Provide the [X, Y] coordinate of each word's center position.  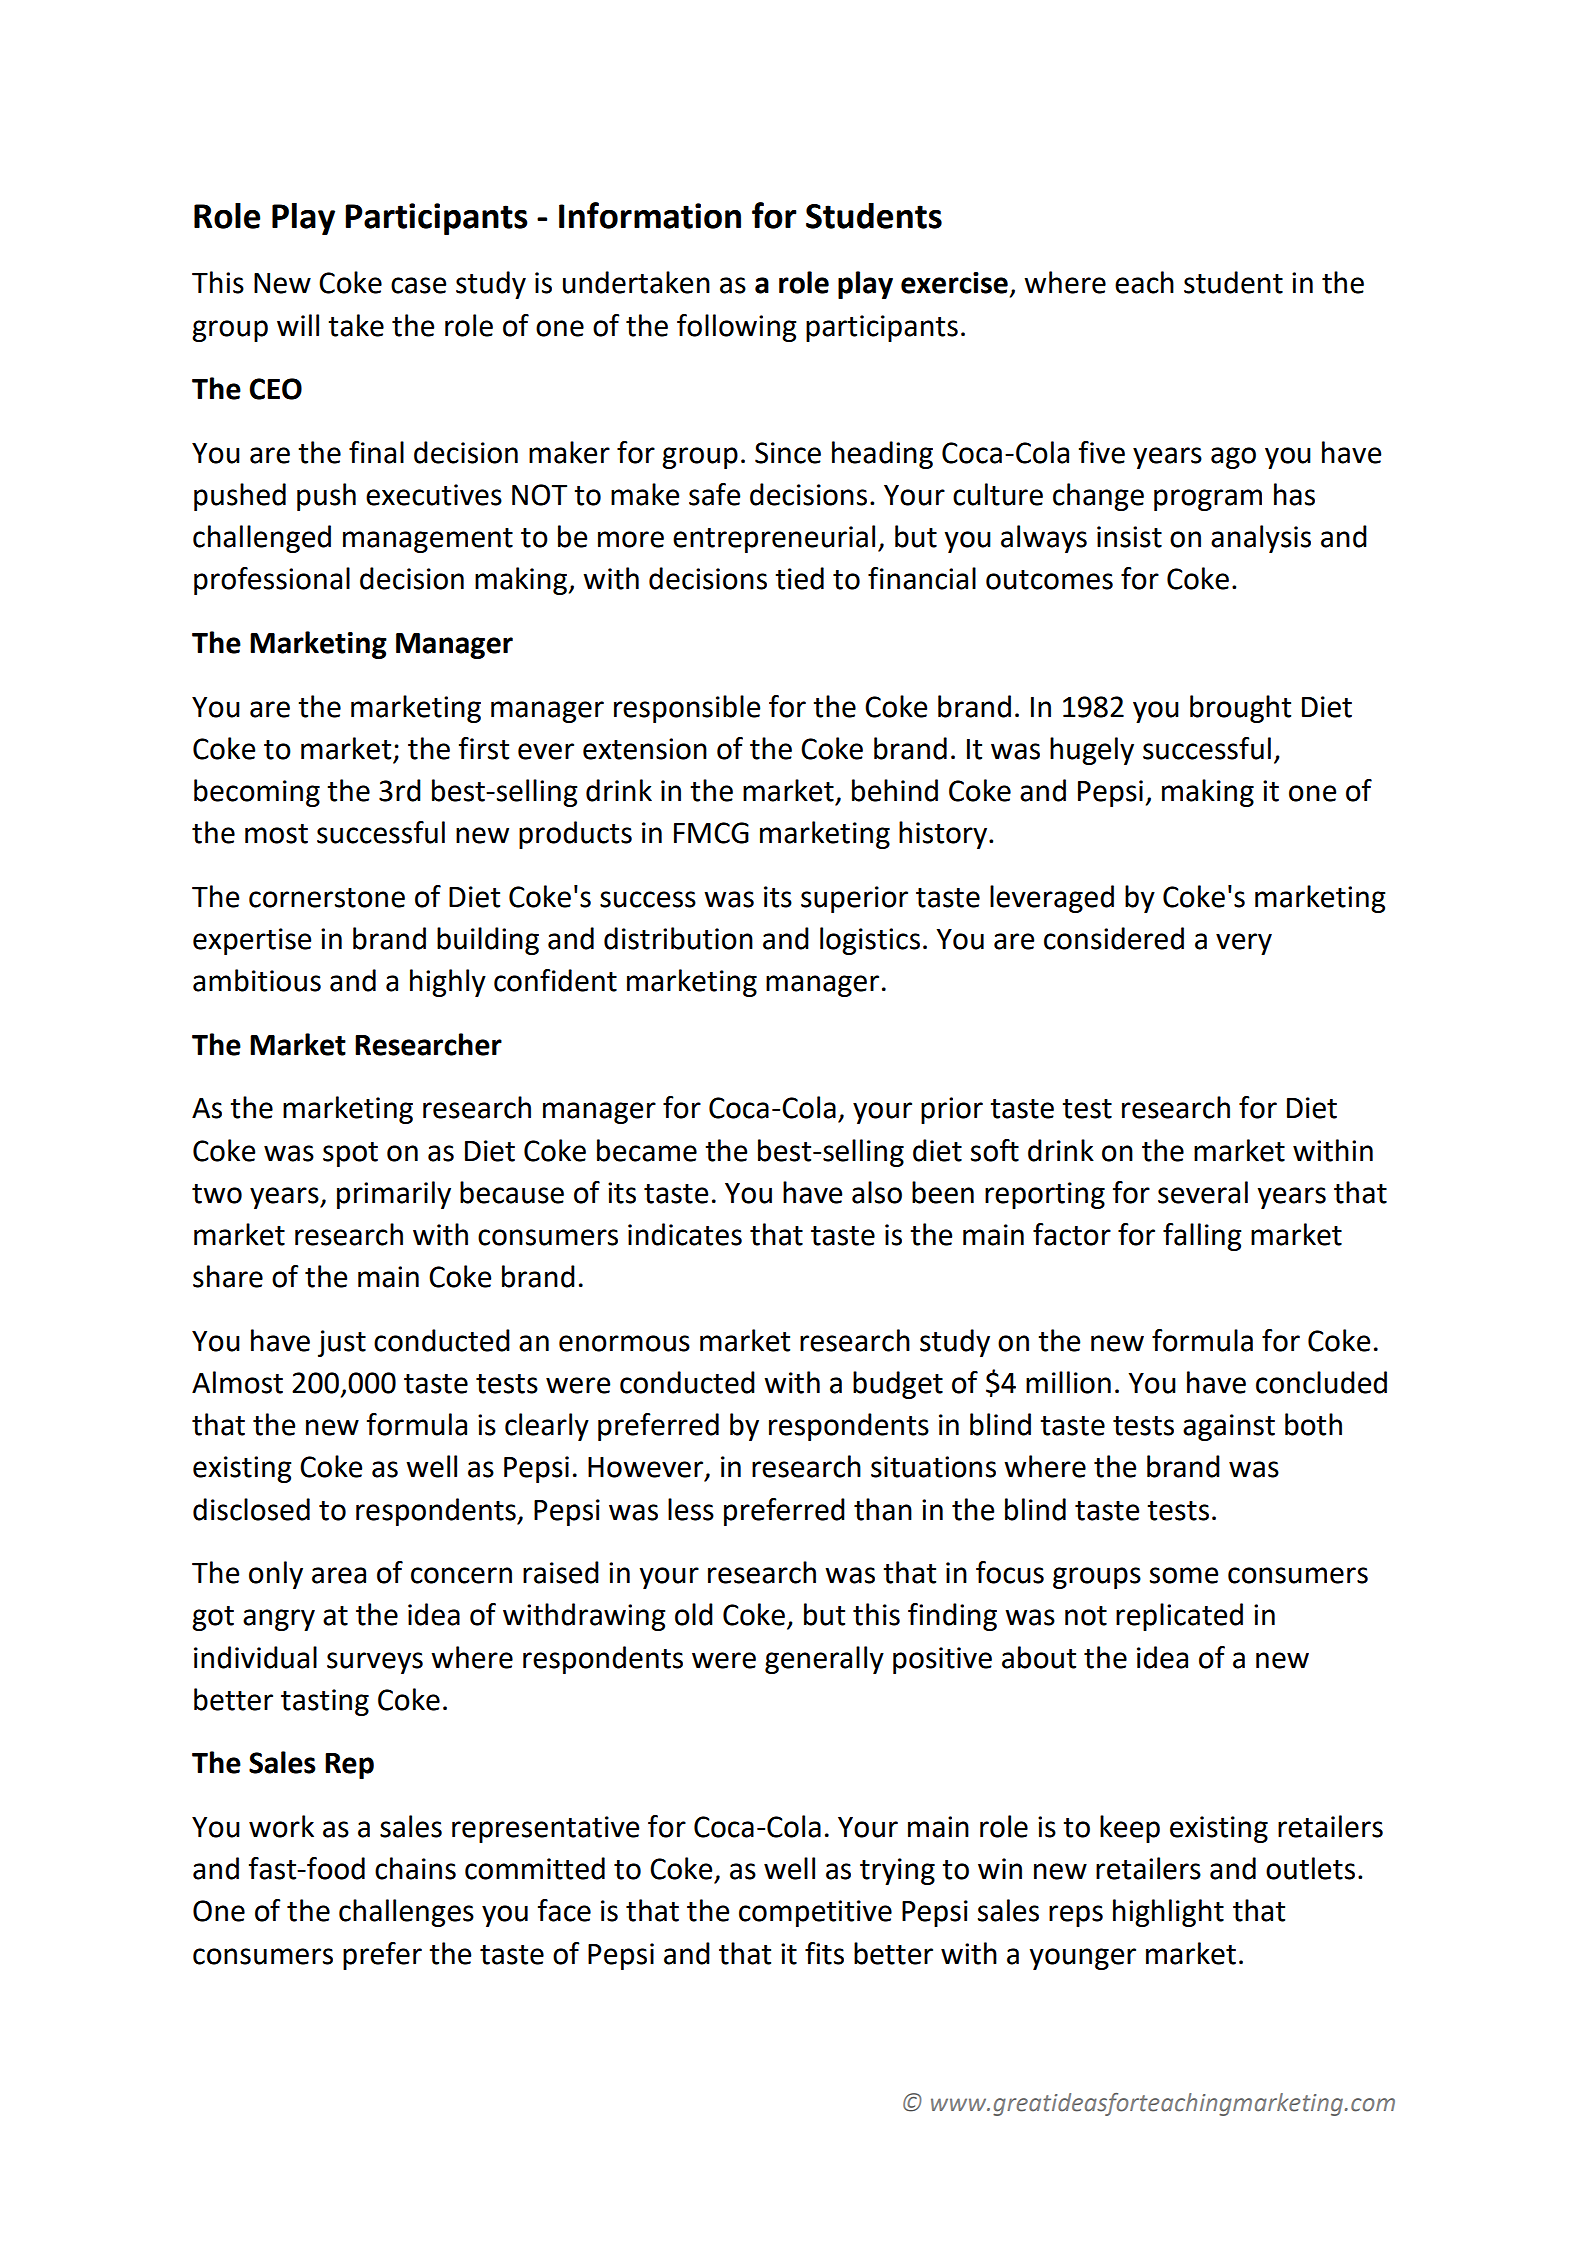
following [737, 328]
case [418, 285]
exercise [954, 283]
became [647, 1150]
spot [350, 1154]
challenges [406, 1913]
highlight [1168, 1913]
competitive [815, 1913]
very [1244, 944]
